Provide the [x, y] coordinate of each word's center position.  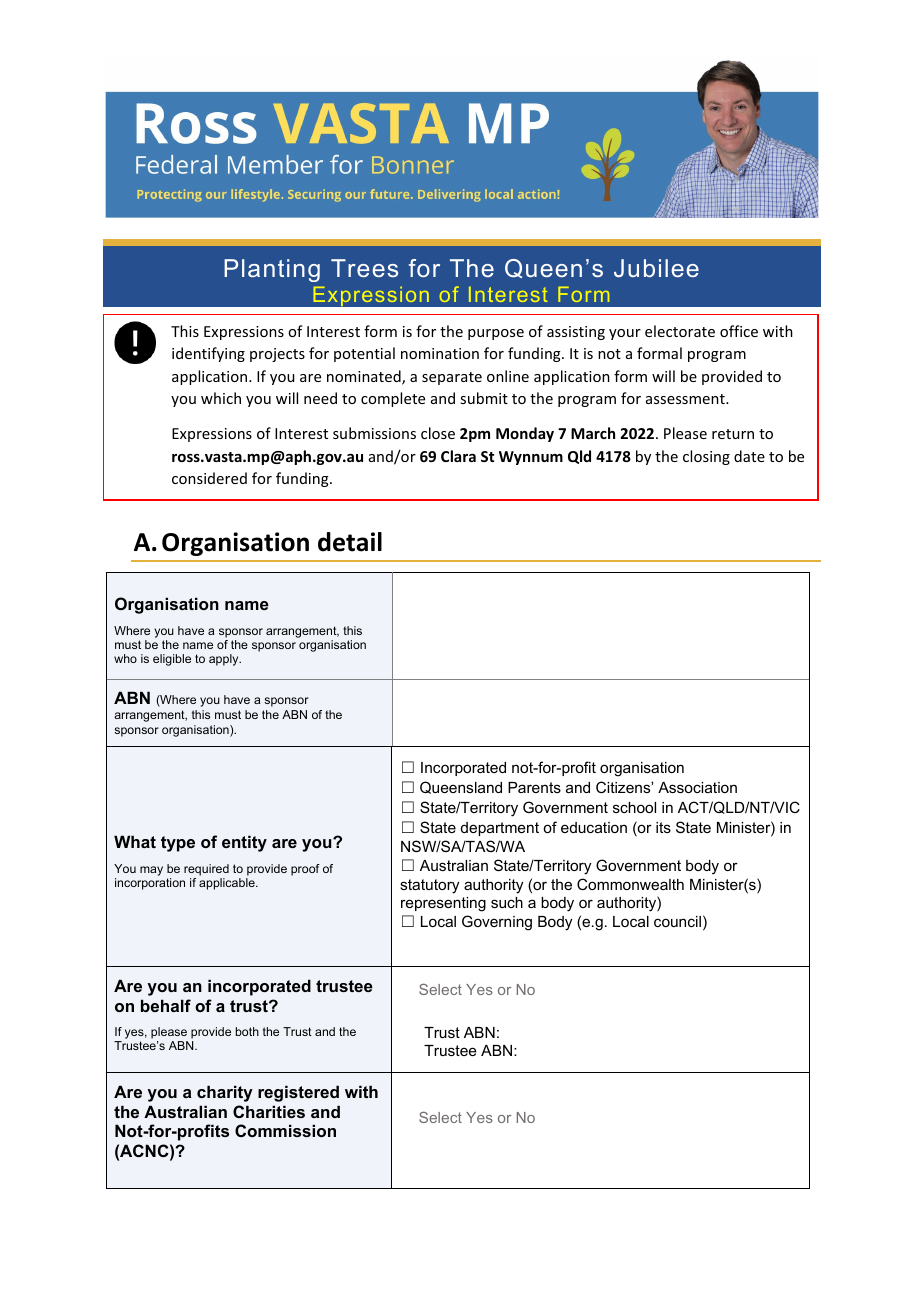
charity [225, 1093]
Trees [364, 268]
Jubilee [656, 268]
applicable [228, 884]
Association [697, 787]
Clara [458, 456]
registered [298, 1093]
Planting [272, 270]
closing [706, 457]
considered [209, 478]
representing [443, 904]
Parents [534, 787]
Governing [497, 923]
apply [225, 660]
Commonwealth [630, 884]
